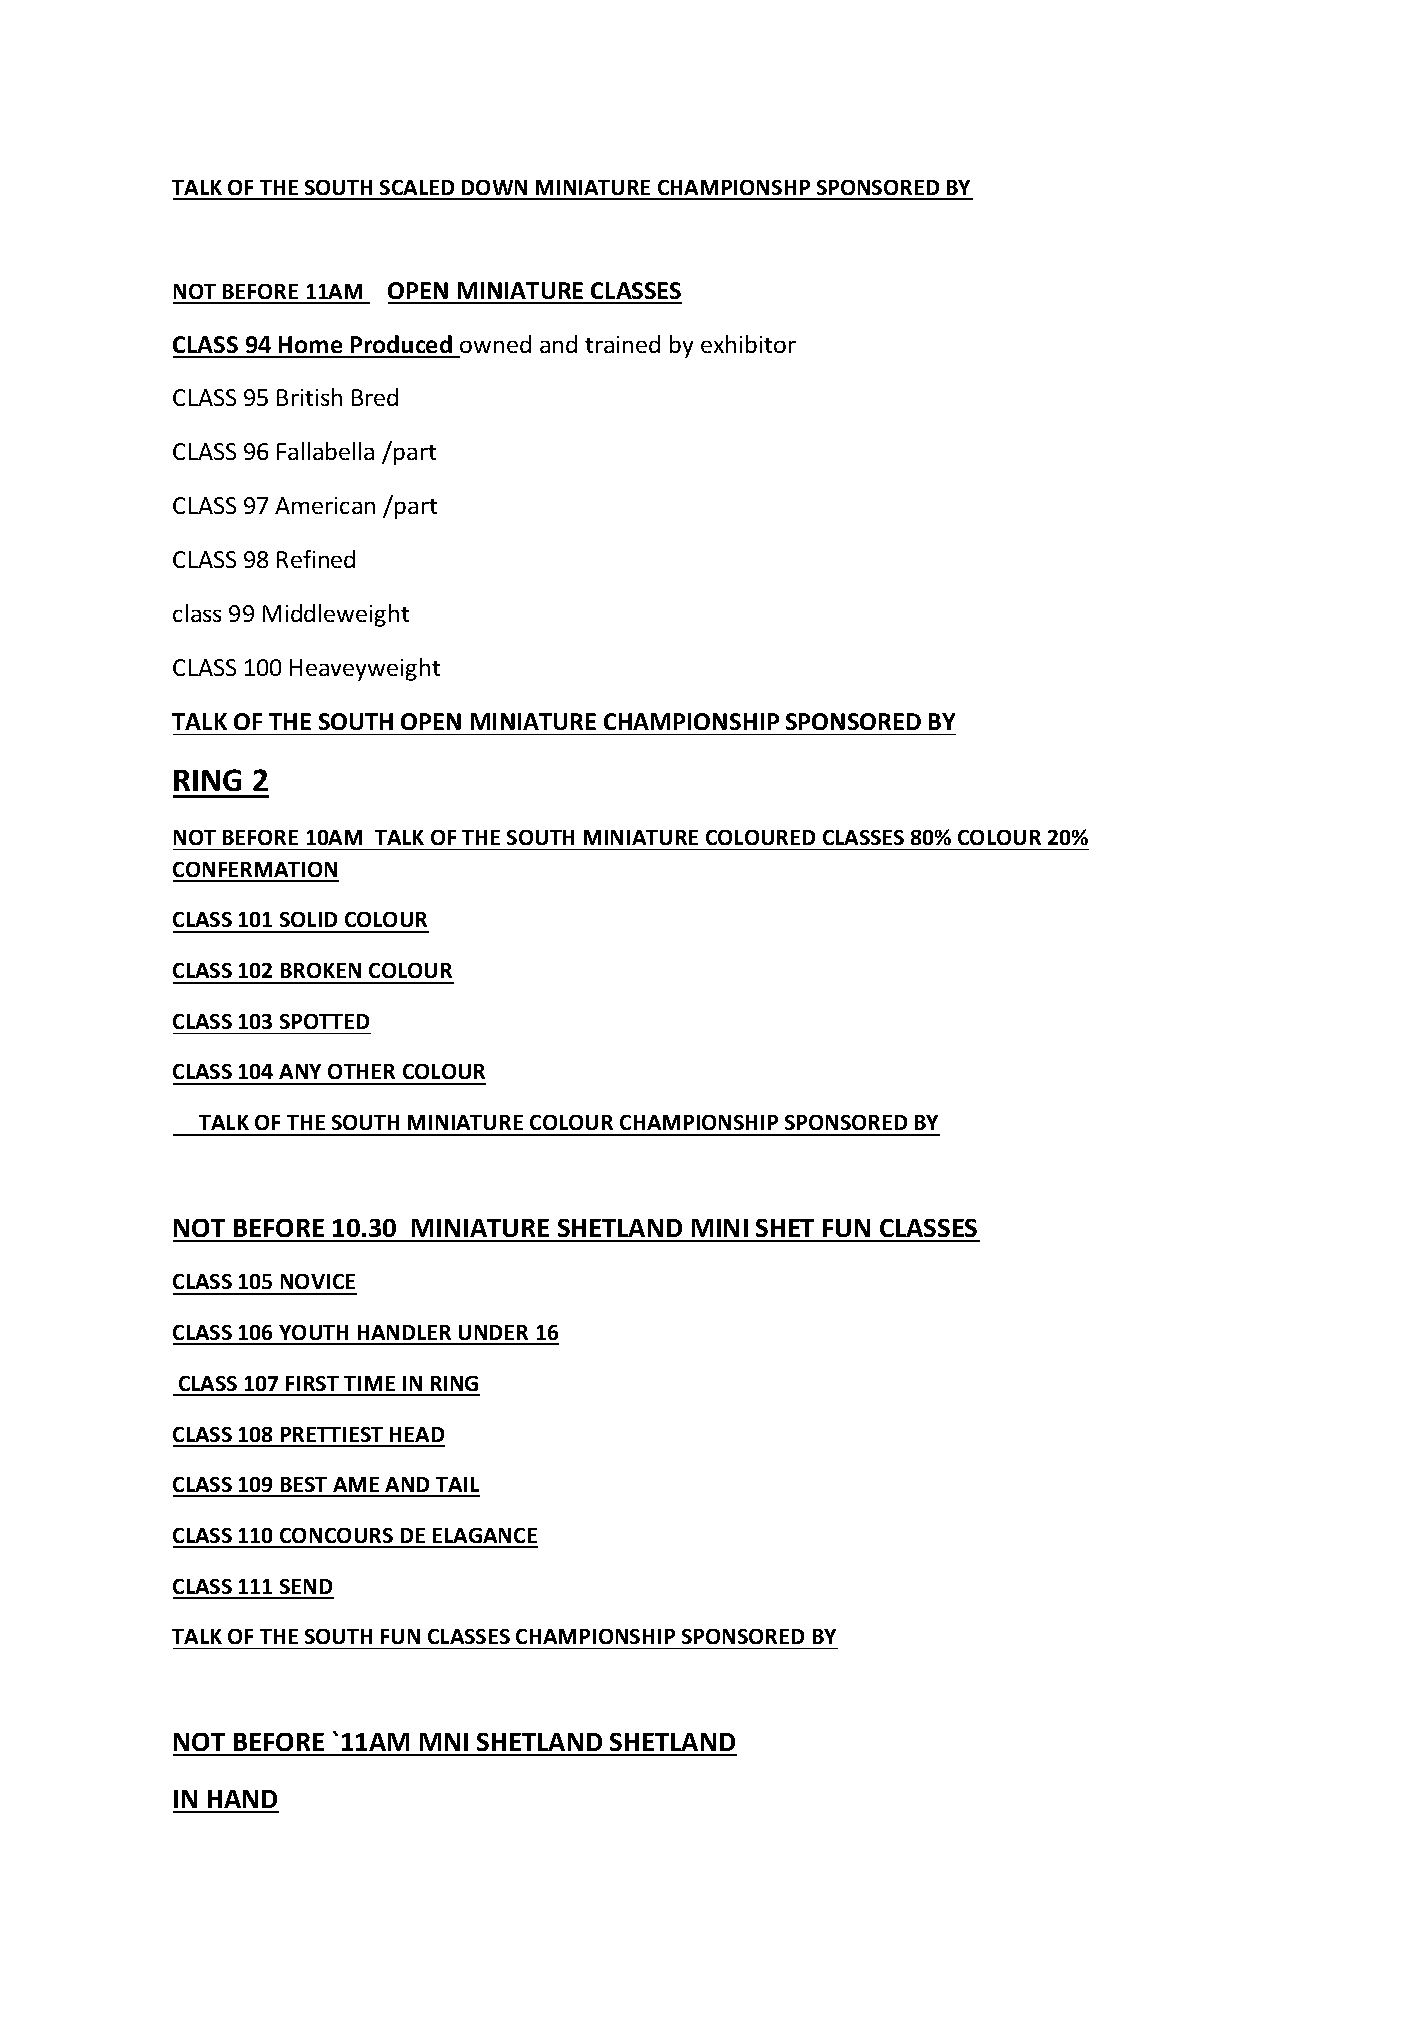  What do you see at coordinates (318, 1281) in the screenshot?
I see `NOVICE` at bounding box center [318, 1281].
